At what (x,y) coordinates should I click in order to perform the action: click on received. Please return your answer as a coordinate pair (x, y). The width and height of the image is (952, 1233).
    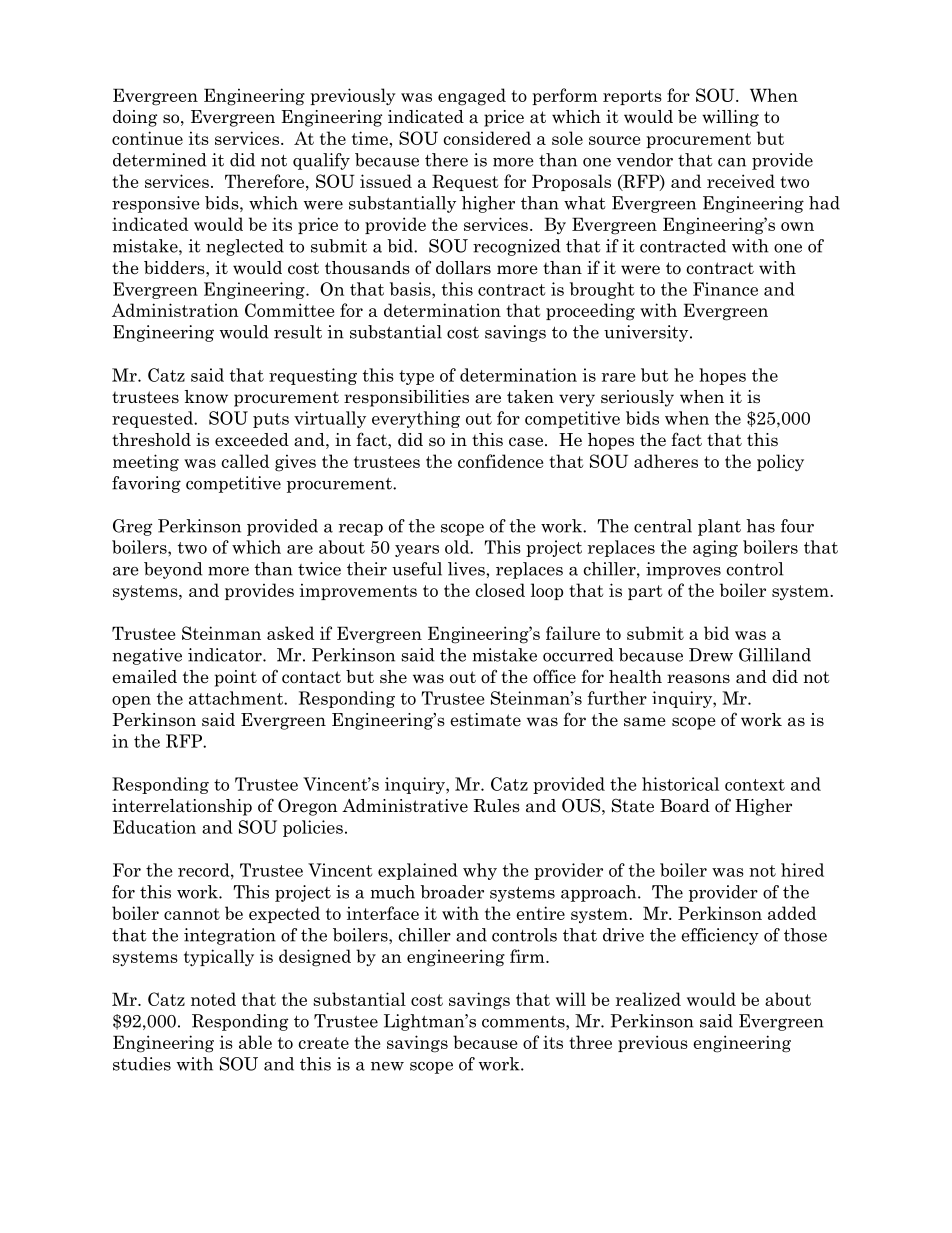
    Looking at the image, I should click on (741, 181).
